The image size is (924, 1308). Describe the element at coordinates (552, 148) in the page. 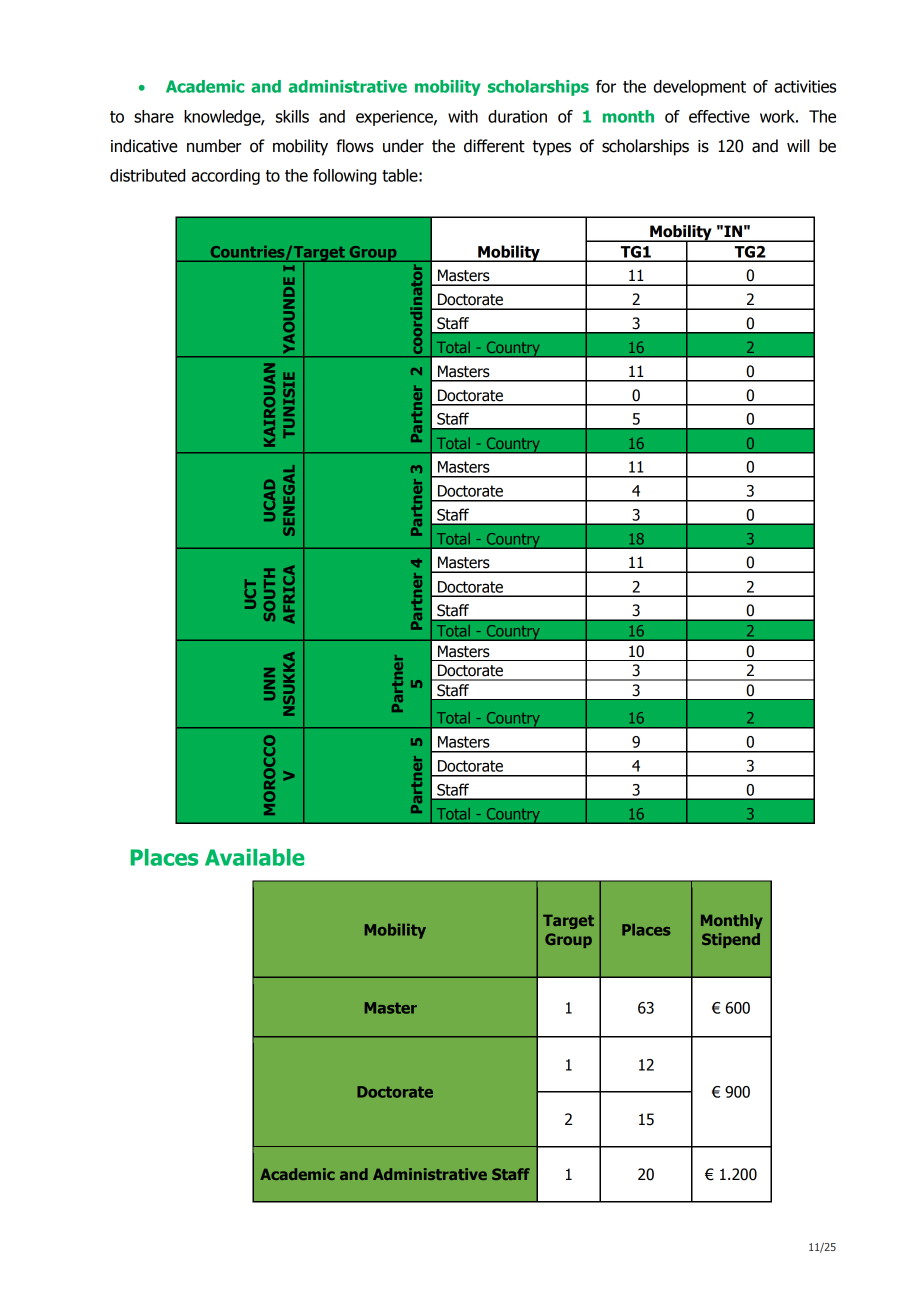

I see `types` at that location.
